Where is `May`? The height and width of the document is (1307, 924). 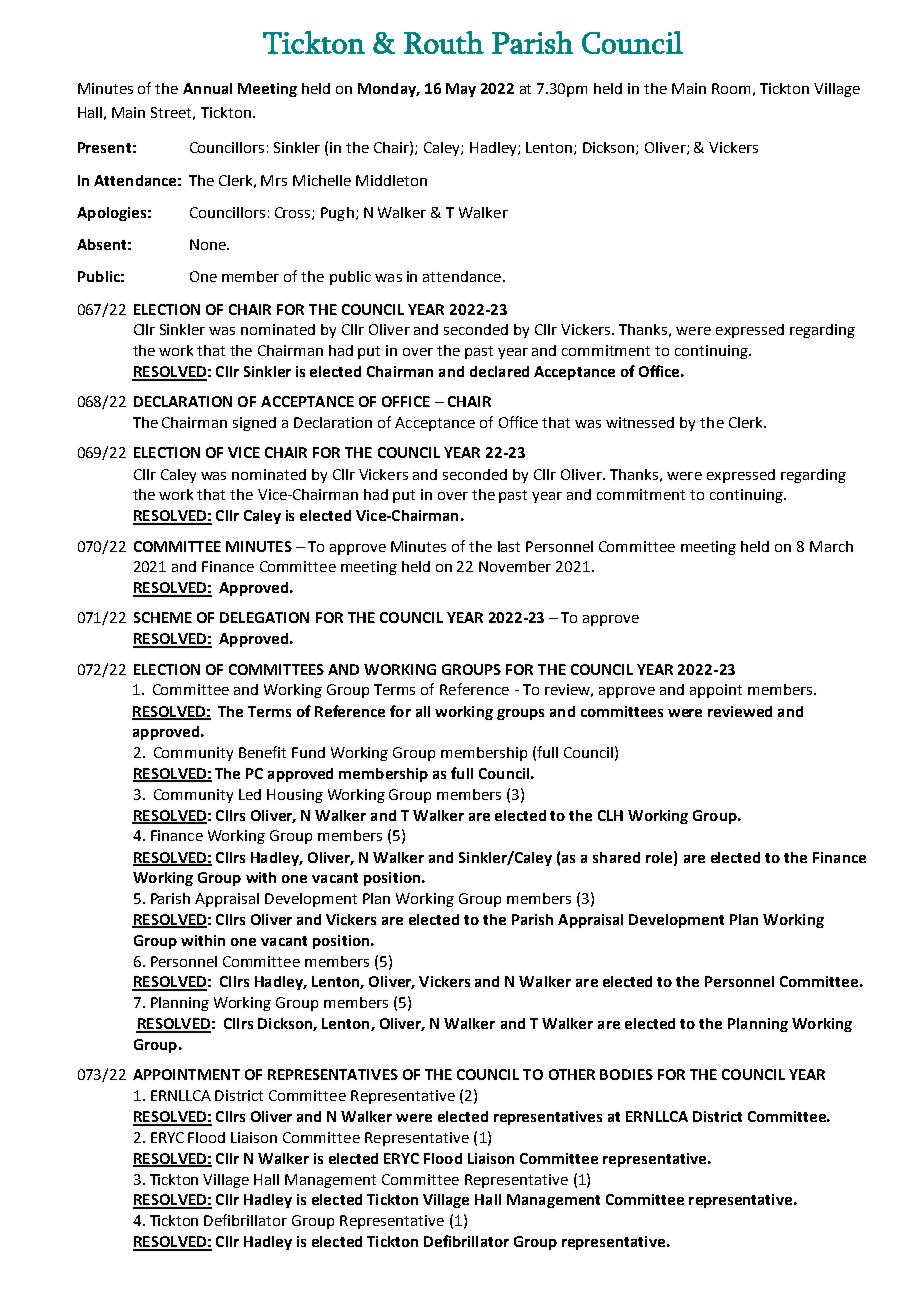
May is located at coordinates (461, 90).
